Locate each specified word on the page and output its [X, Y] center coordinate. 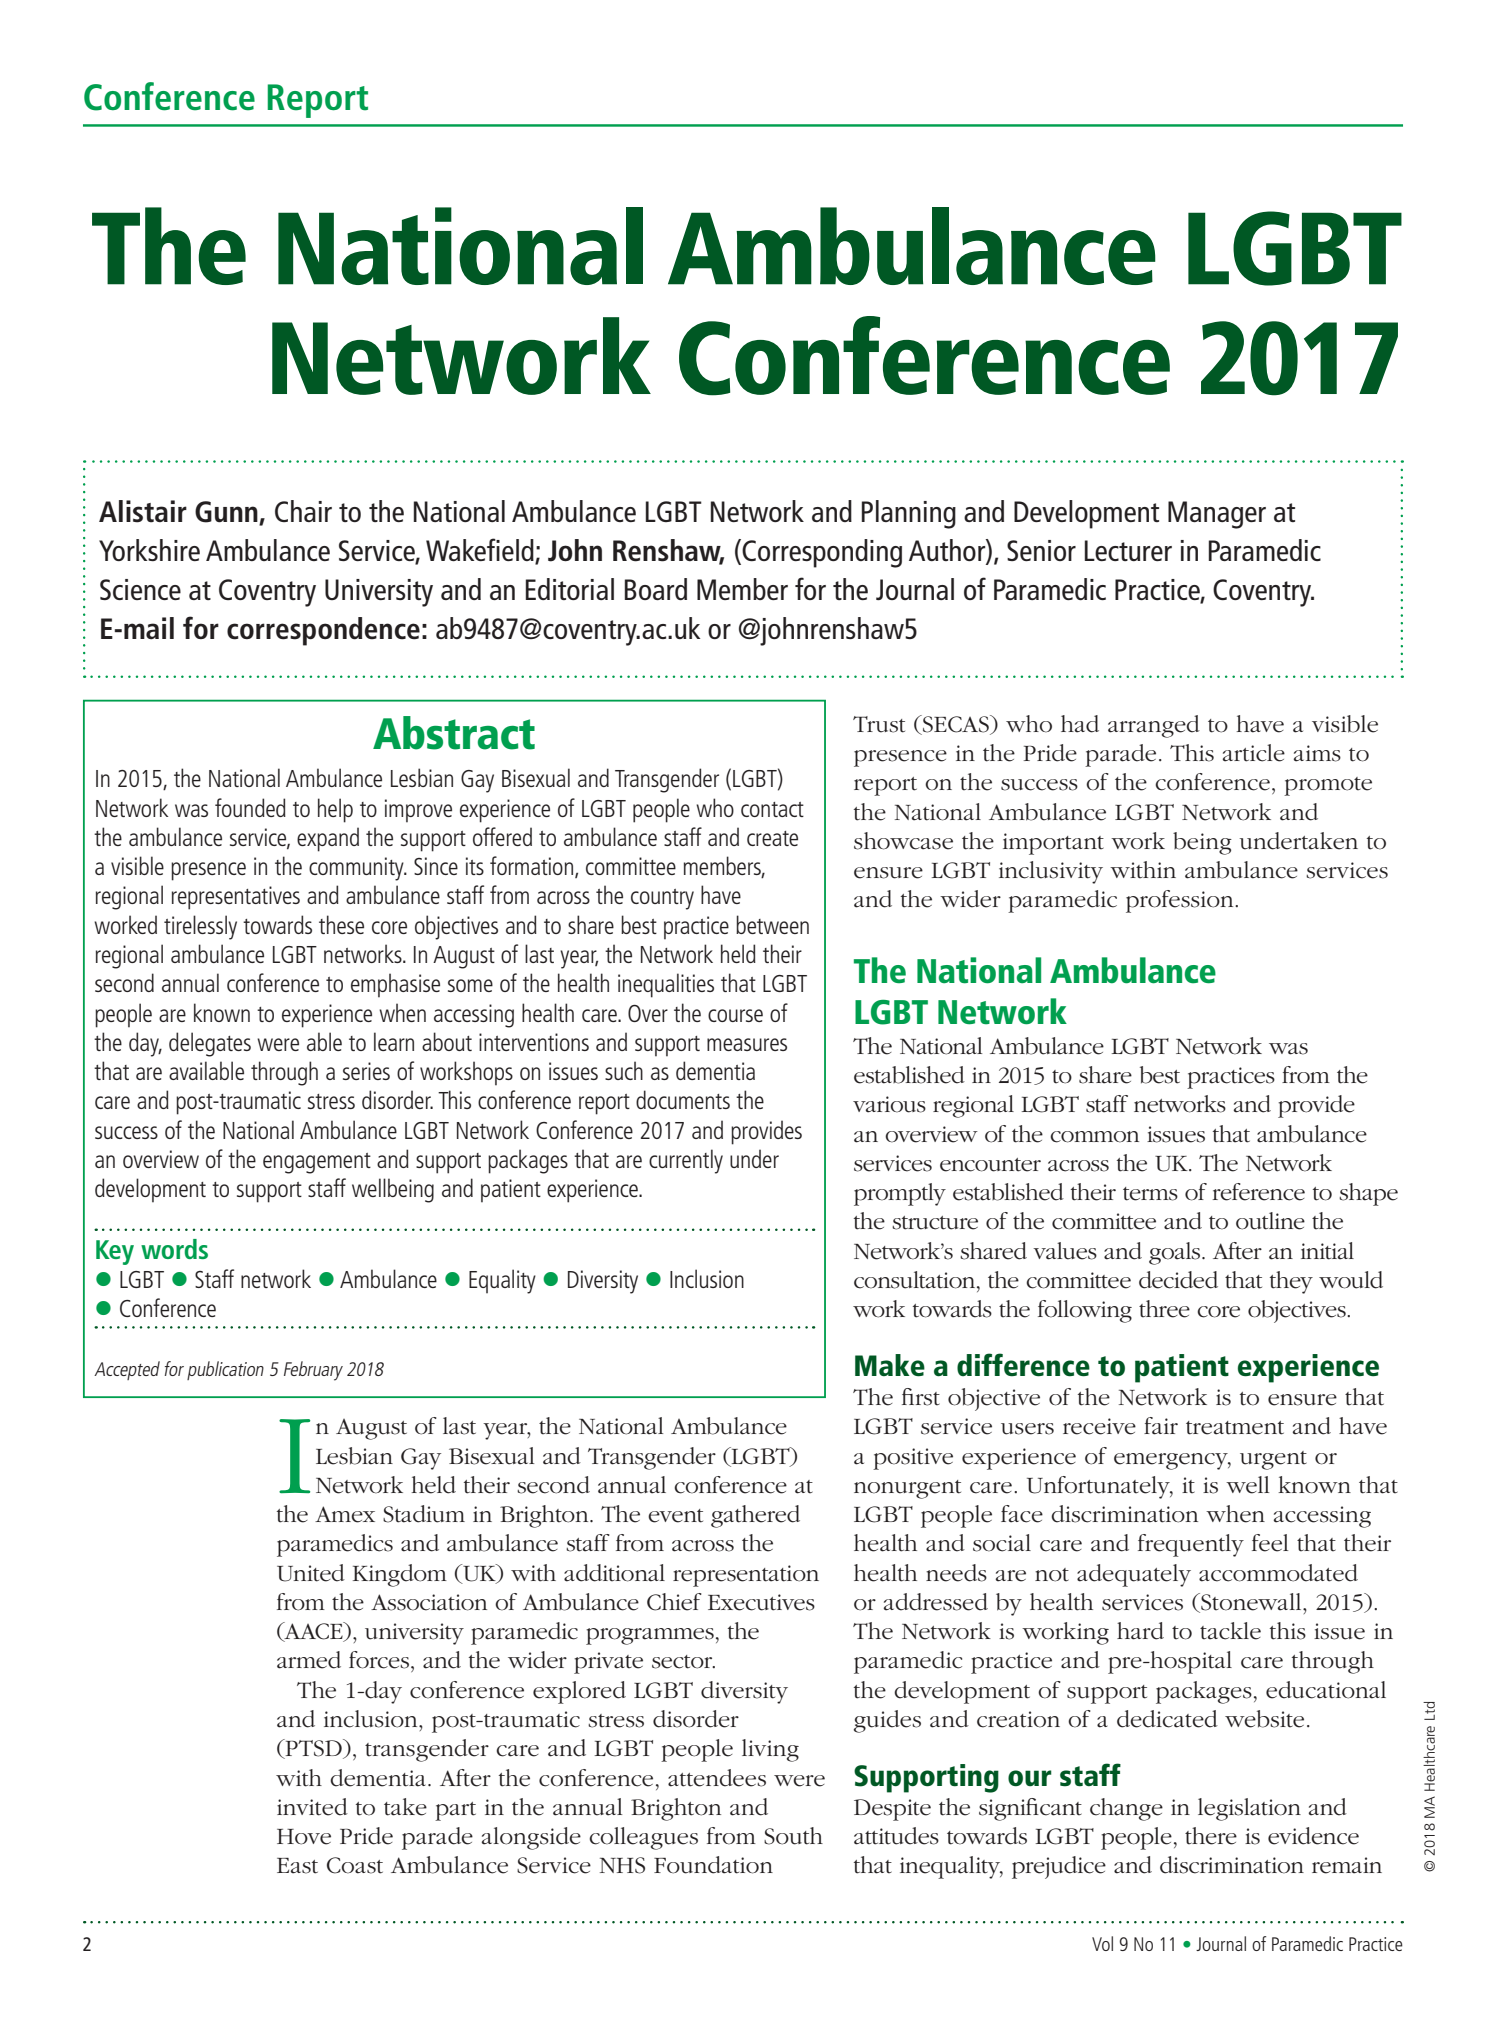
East [297, 1866]
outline [1270, 1221]
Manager [1217, 515]
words [174, 1249]
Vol [1102, 1943]
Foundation [713, 1865]
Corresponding [822, 553]
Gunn [226, 512]
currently [686, 1161]
